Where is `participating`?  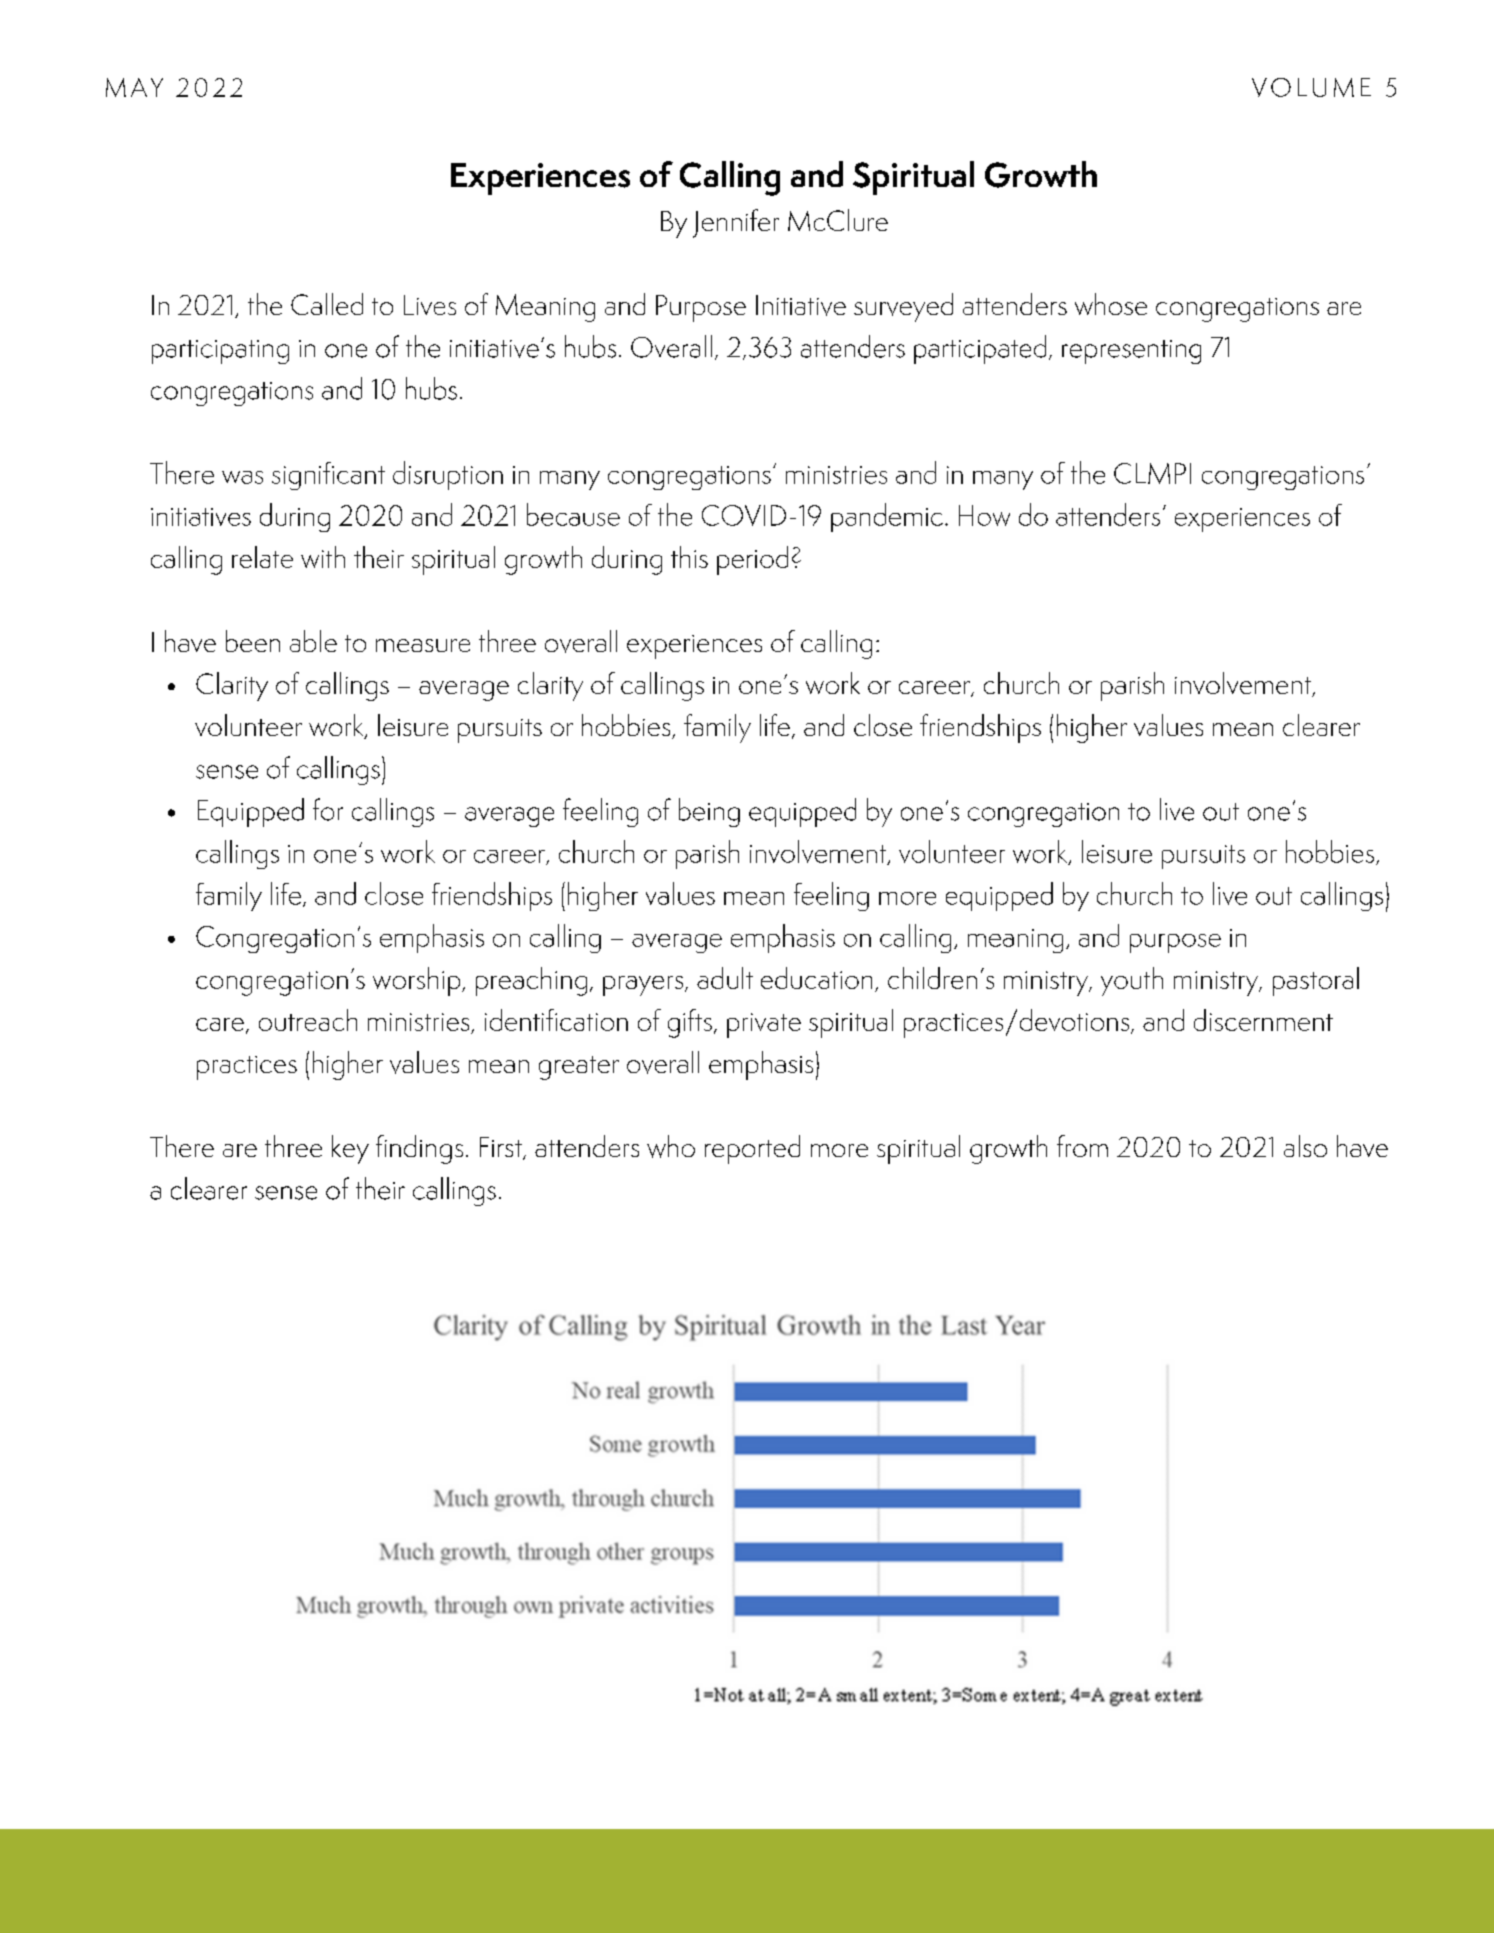 participating is located at coordinates (220, 352).
